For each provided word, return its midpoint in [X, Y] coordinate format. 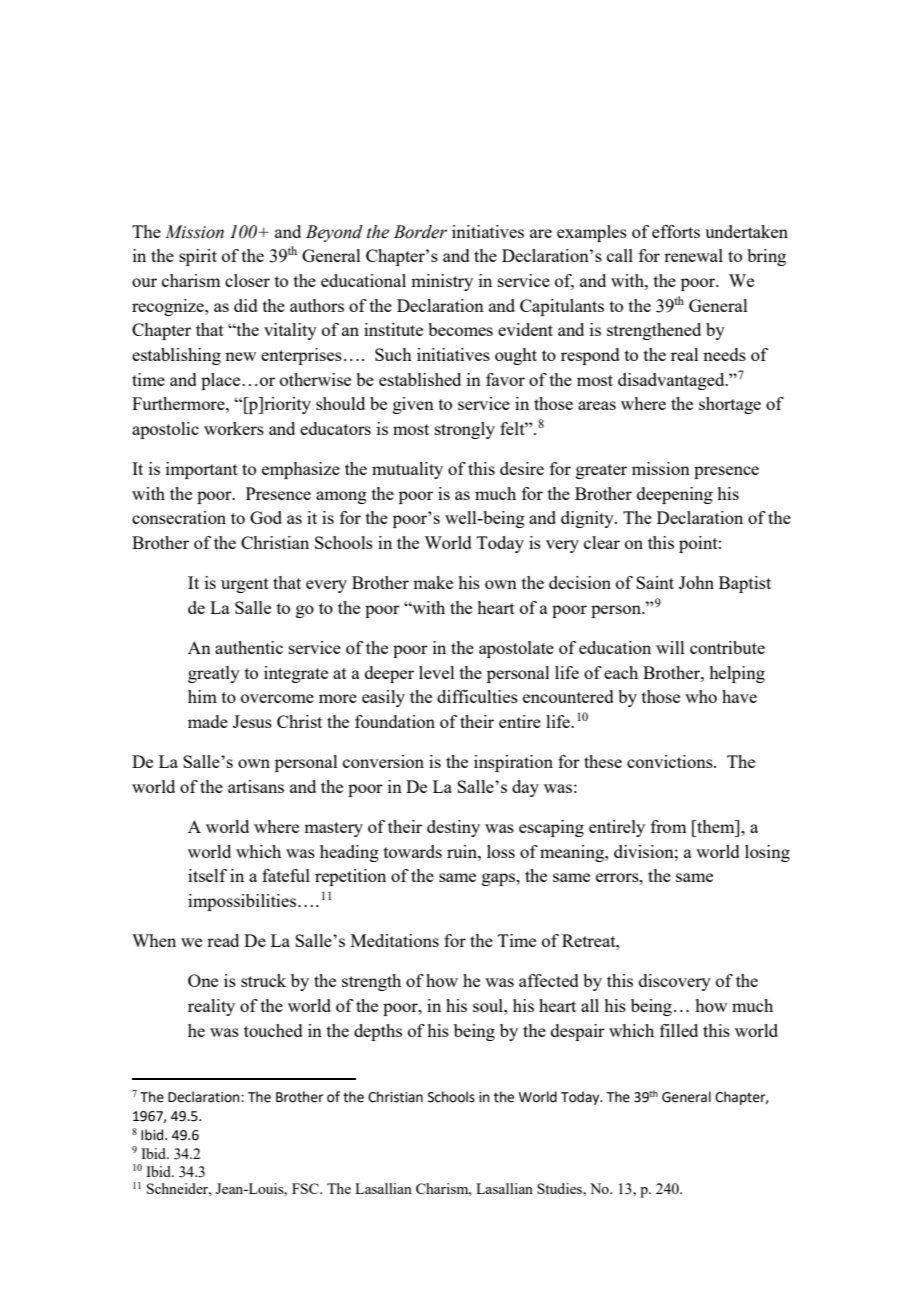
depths [378, 1032]
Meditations [395, 940]
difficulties [477, 696]
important [202, 470]
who [701, 696]
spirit [198, 257]
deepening [675, 495]
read [223, 940]
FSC [306, 1188]
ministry [442, 282]
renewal [693, 255]
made [208, 721]
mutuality [407, 470]
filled [679, 1030]
